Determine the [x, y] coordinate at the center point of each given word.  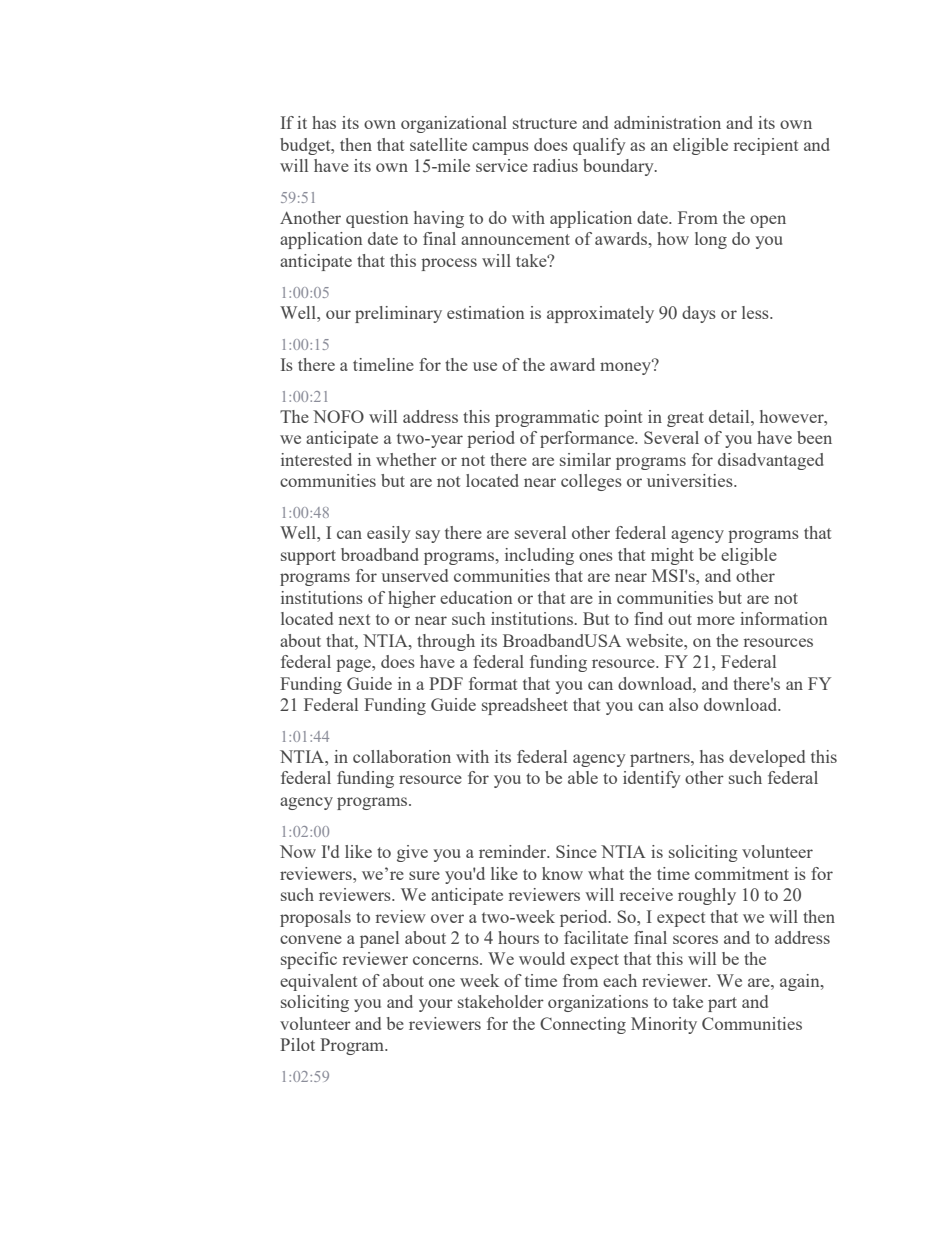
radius [555, 165]
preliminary [398, 314]
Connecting [583, 1025]
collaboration [402, 756]
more [716, 620]
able [583, 777]
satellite [438, 144]
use [485, 366]
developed [767, 758]
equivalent [318, 982]
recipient [766, 146]
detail [730, 416]
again [801, 982]
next [354, 619]
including [539, 556]
